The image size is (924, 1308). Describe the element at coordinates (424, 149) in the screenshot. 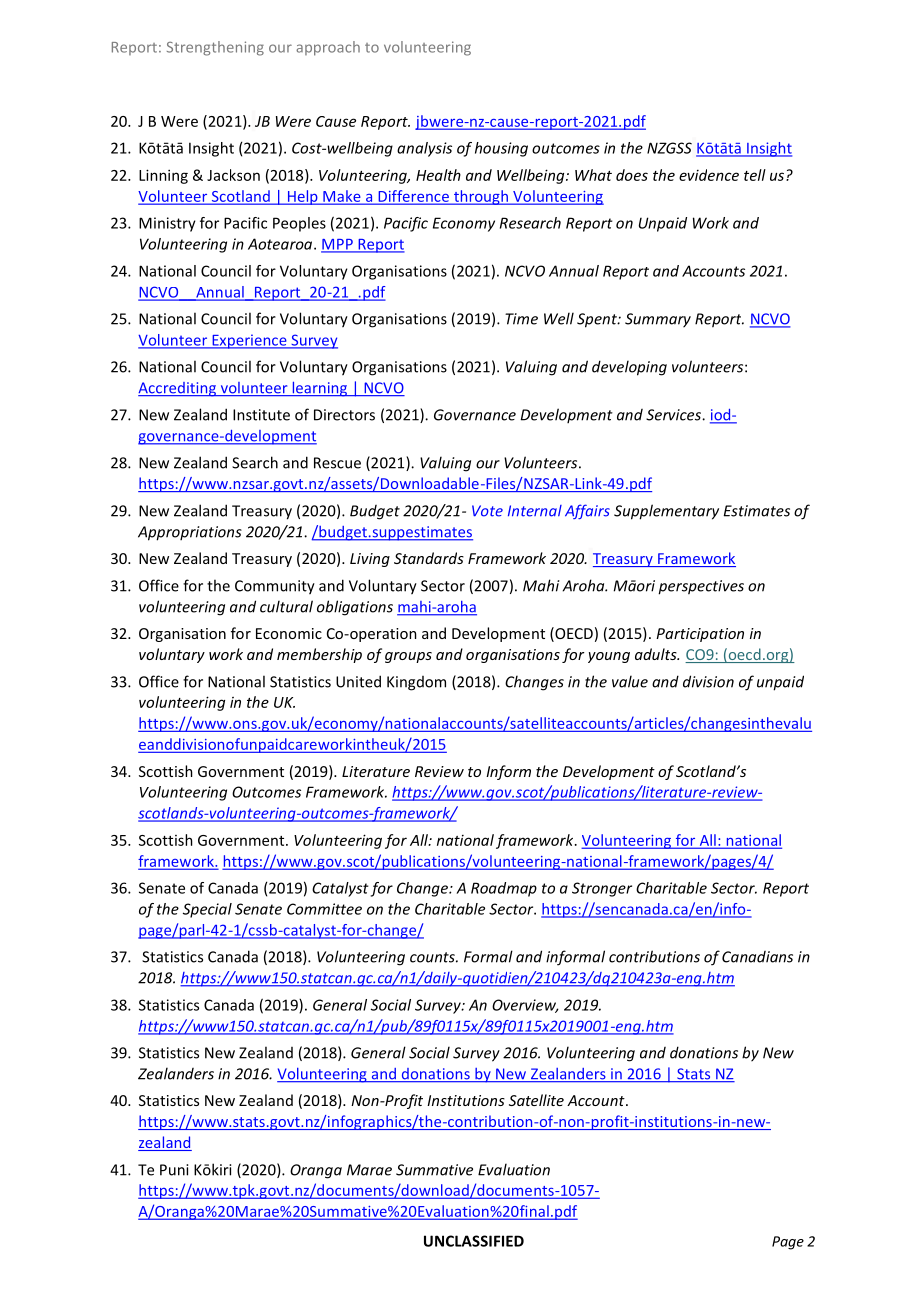

I see `analysis` at that location.
